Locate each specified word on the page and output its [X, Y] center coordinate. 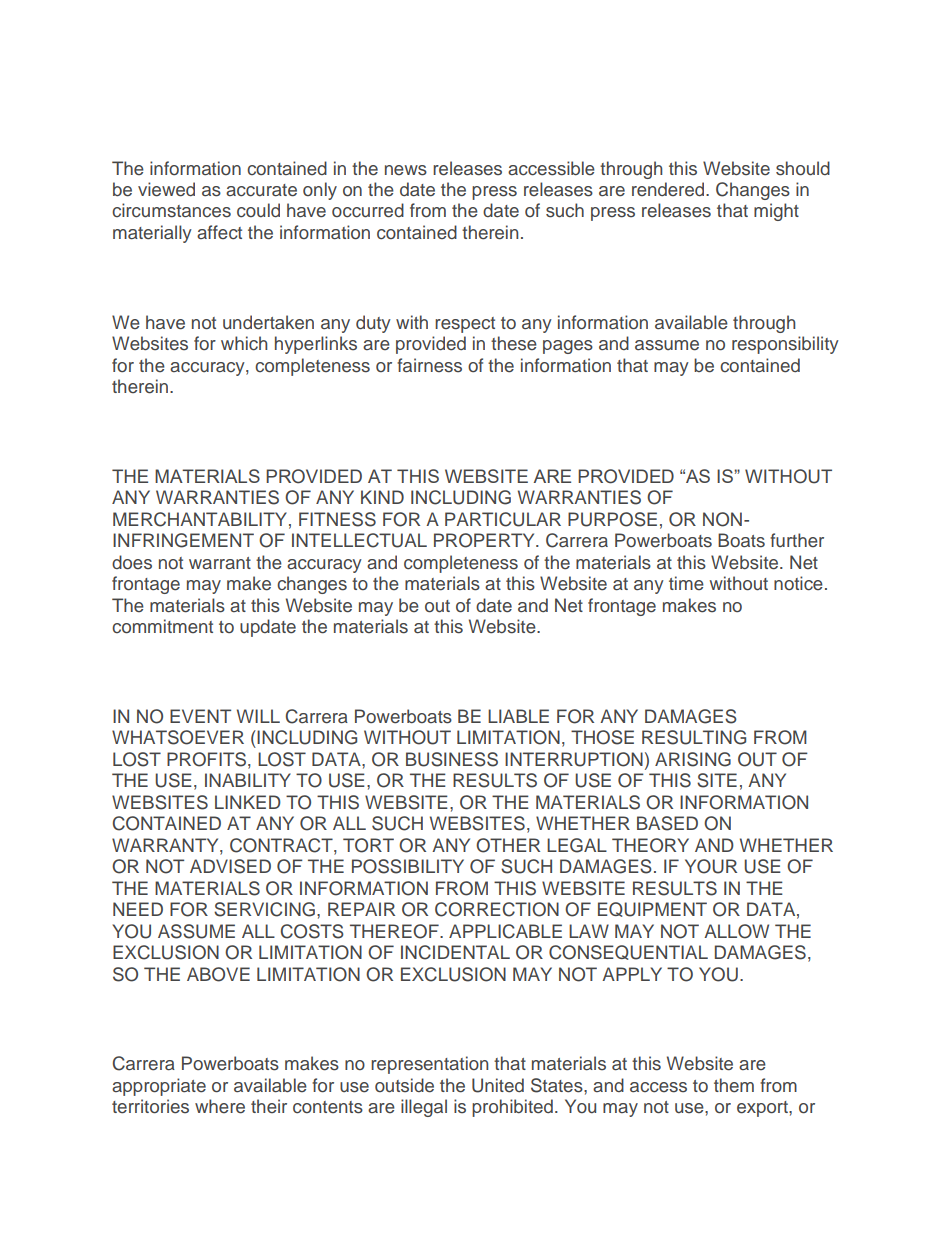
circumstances [171, 210]
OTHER [508, 845]
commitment [162, 626]
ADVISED [230, 866]
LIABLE [518, 716]
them [734, 1085]
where [220, 1106]
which [244, 343]
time [686, 583]
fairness [429, 365]
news [406, 170]
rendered [669, 189]
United [498, 1085]
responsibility [785, 345]
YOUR [711, 866]
